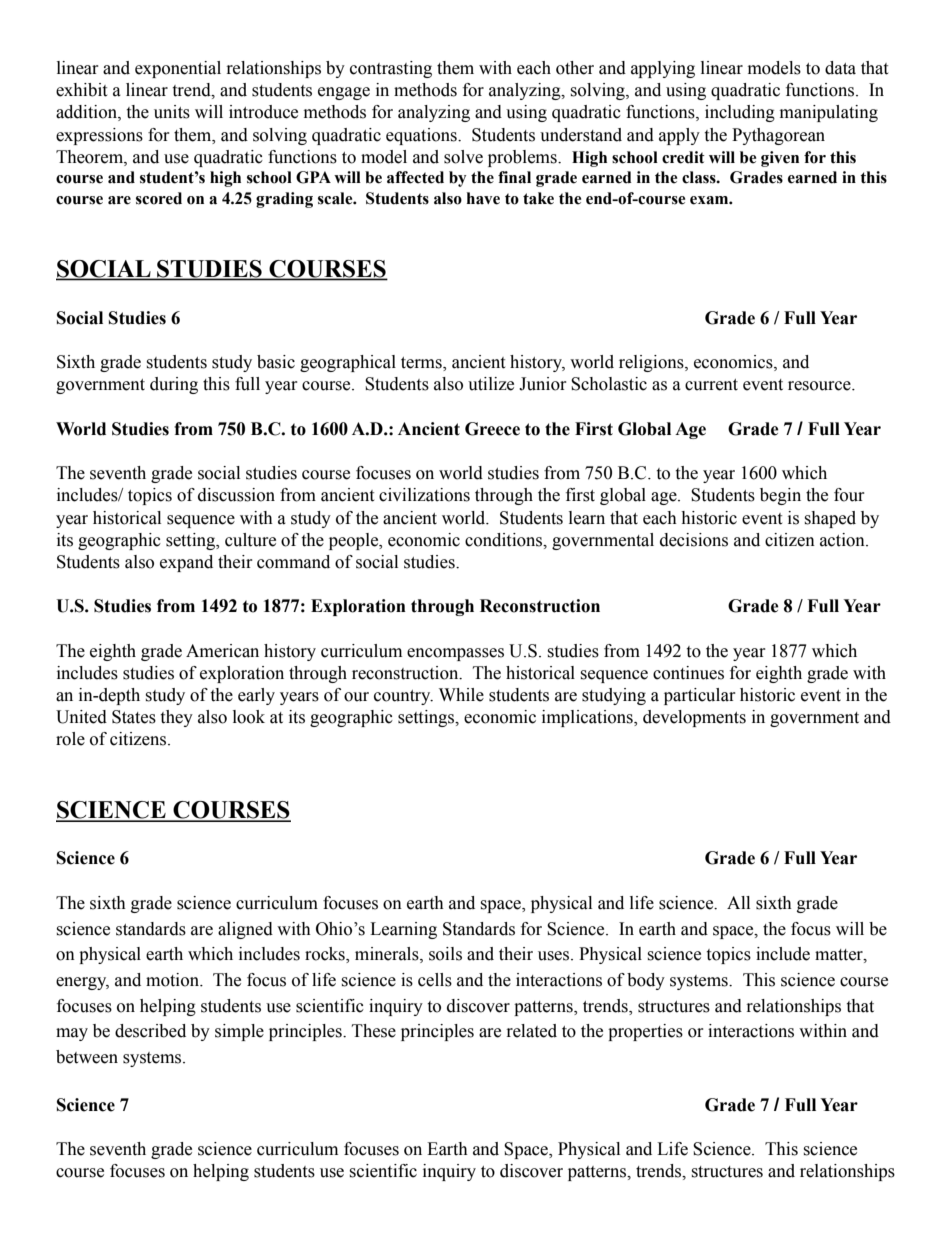 The width and height of the screenshot is (952, 1233). Describe the element at coordinates (532, 1031) in the screenshot. I see `related` at that location.
